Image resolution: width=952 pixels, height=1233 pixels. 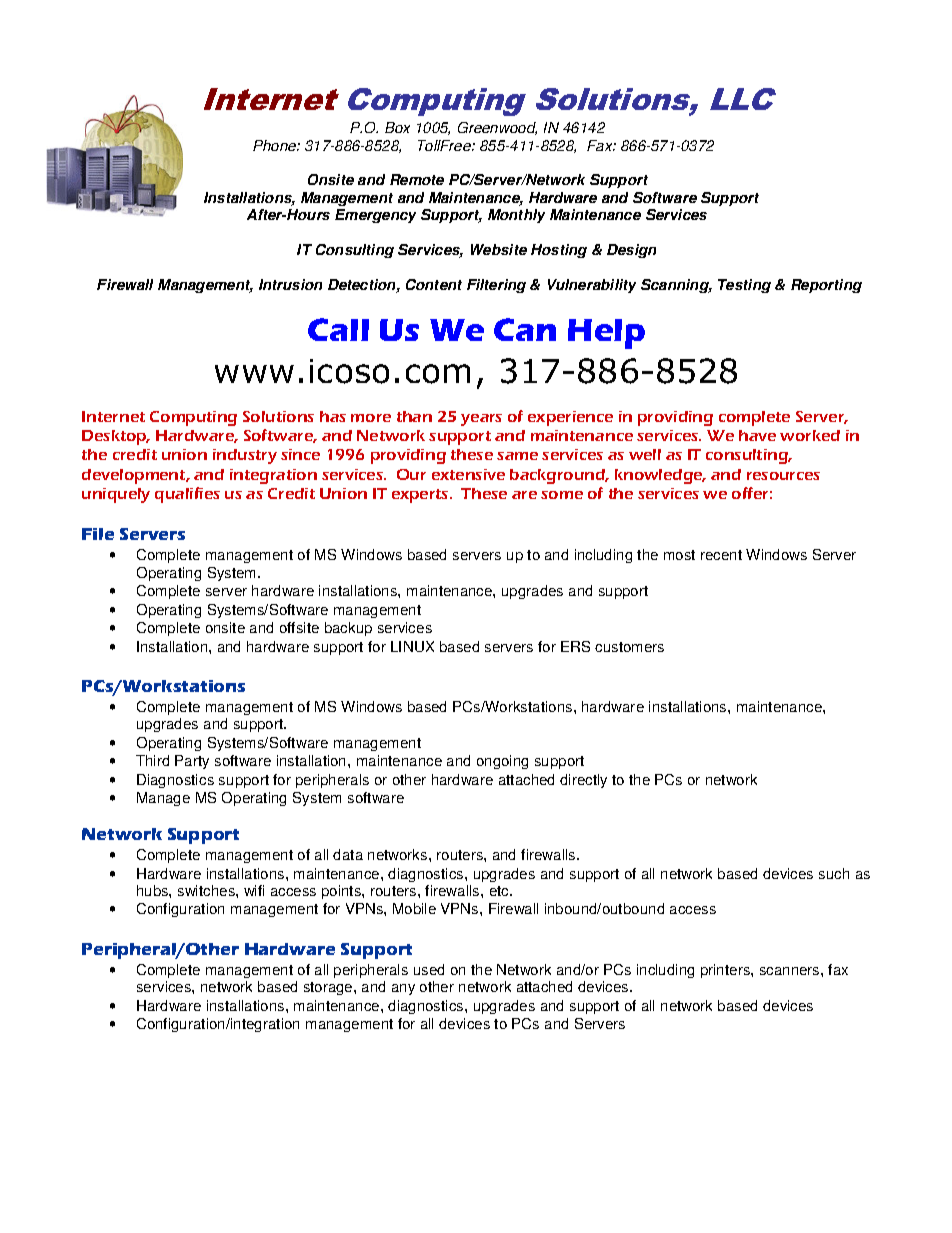 What do you see at coordinates (481, 420) in the screenshot?
I see `years` at bounding box center [481, 420].
